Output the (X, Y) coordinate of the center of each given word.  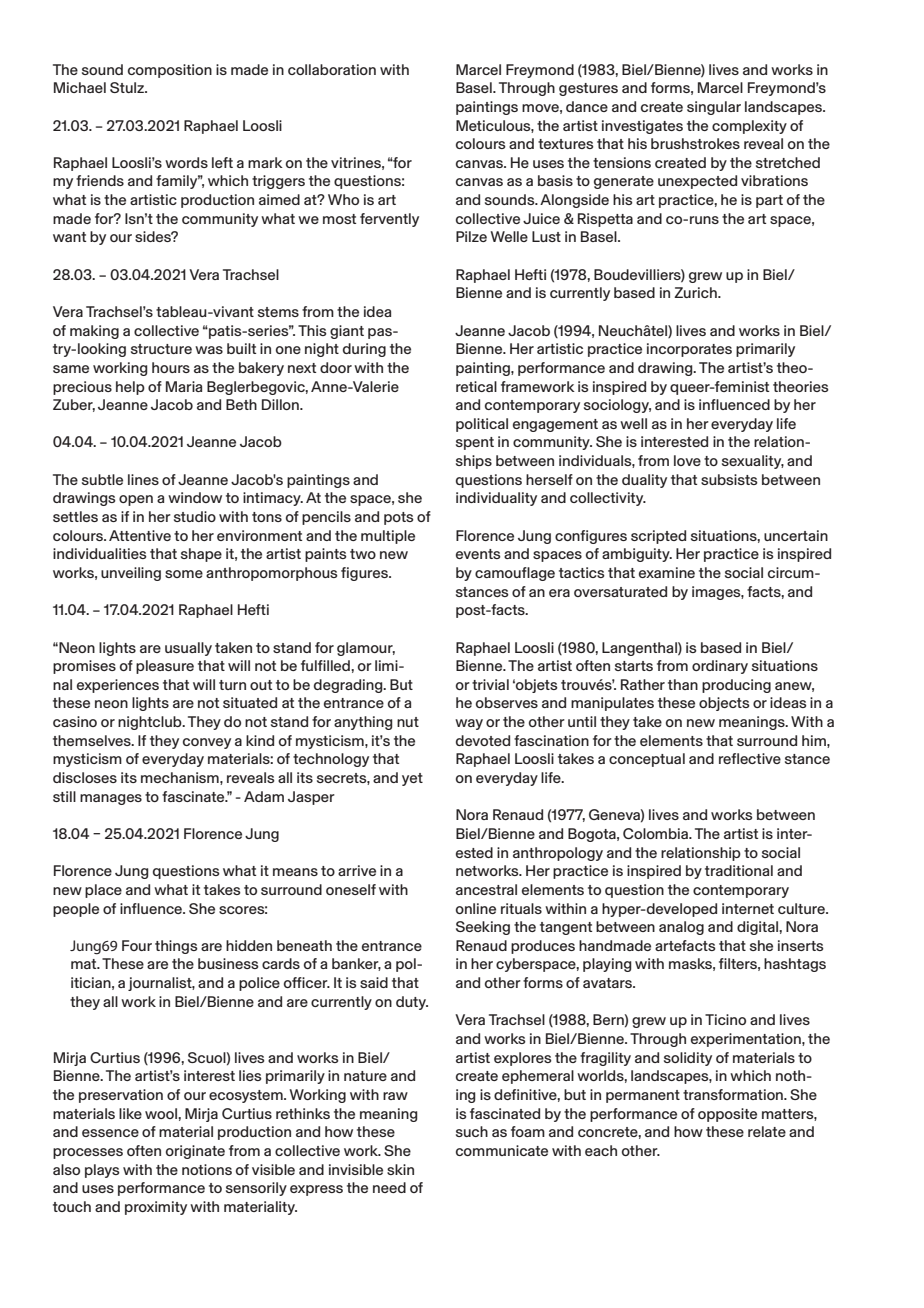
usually (188, 649)
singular (714, 108)
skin (400, 1169)
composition (170, 71)
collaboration (332, 69)
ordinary (720, 667)
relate (767, 1131)
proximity (156, 1208)
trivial (490, 684)
